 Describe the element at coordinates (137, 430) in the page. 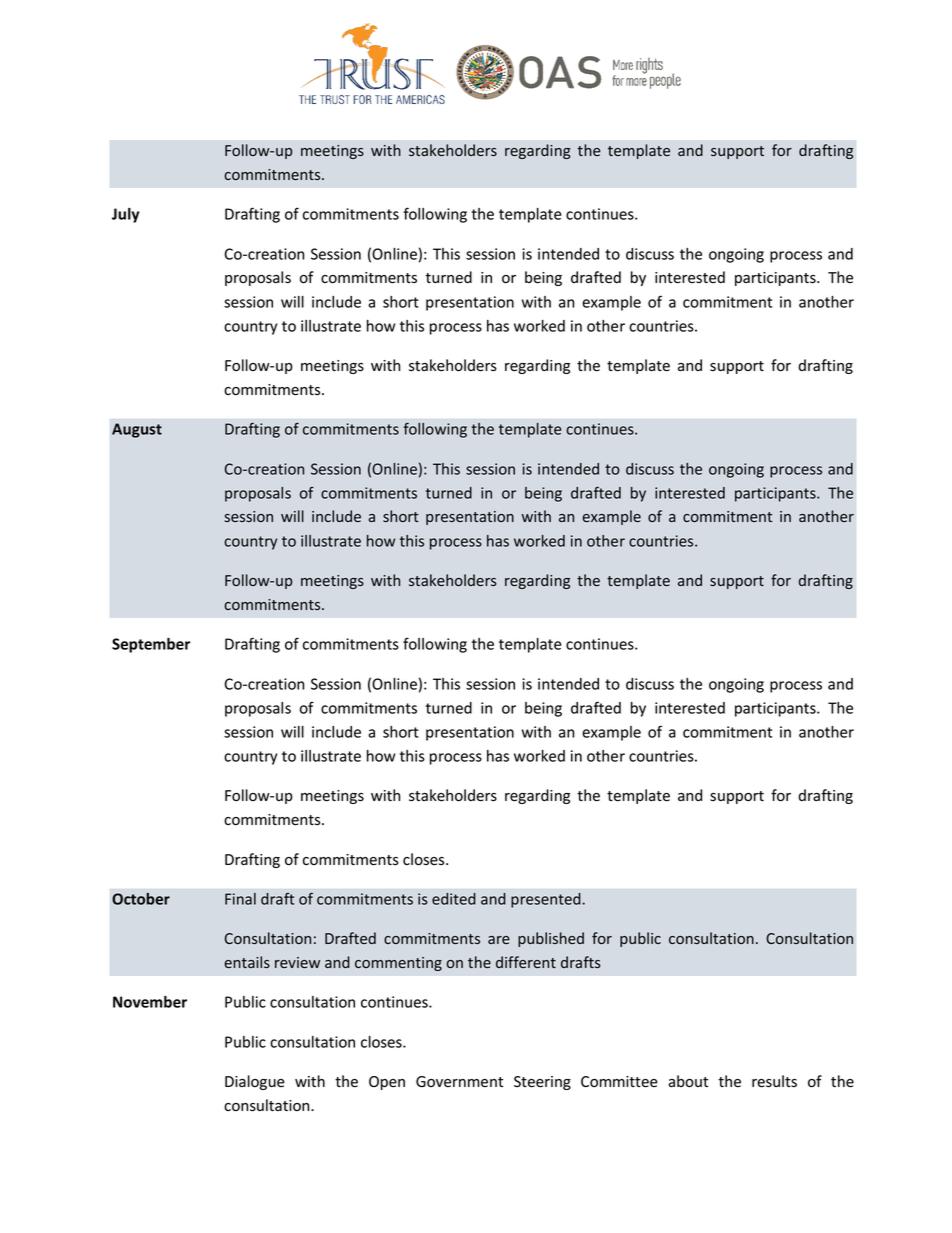

I see `August` at that location.
